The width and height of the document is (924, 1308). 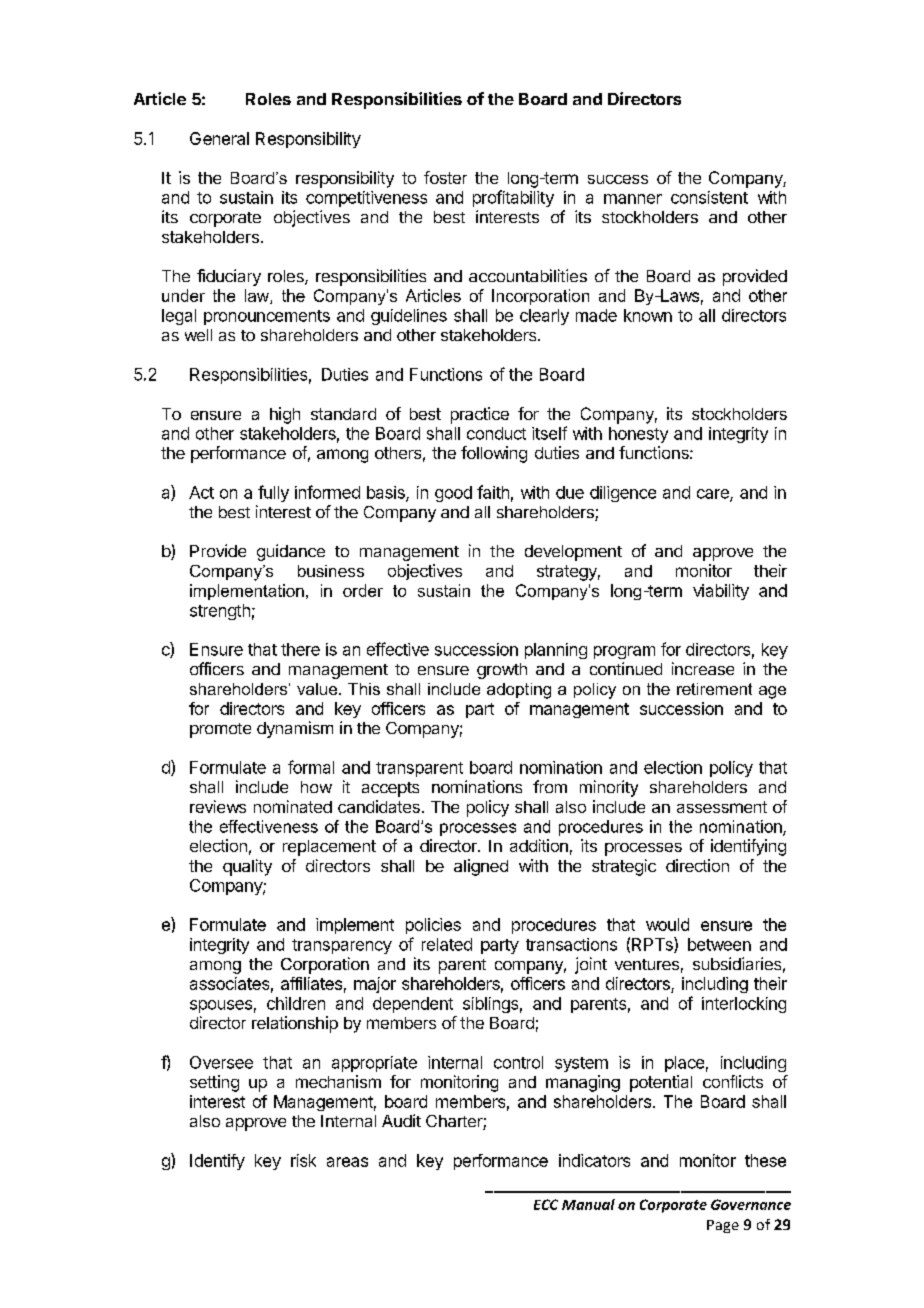 I want to click on growth, so click(x=502, y=671).
